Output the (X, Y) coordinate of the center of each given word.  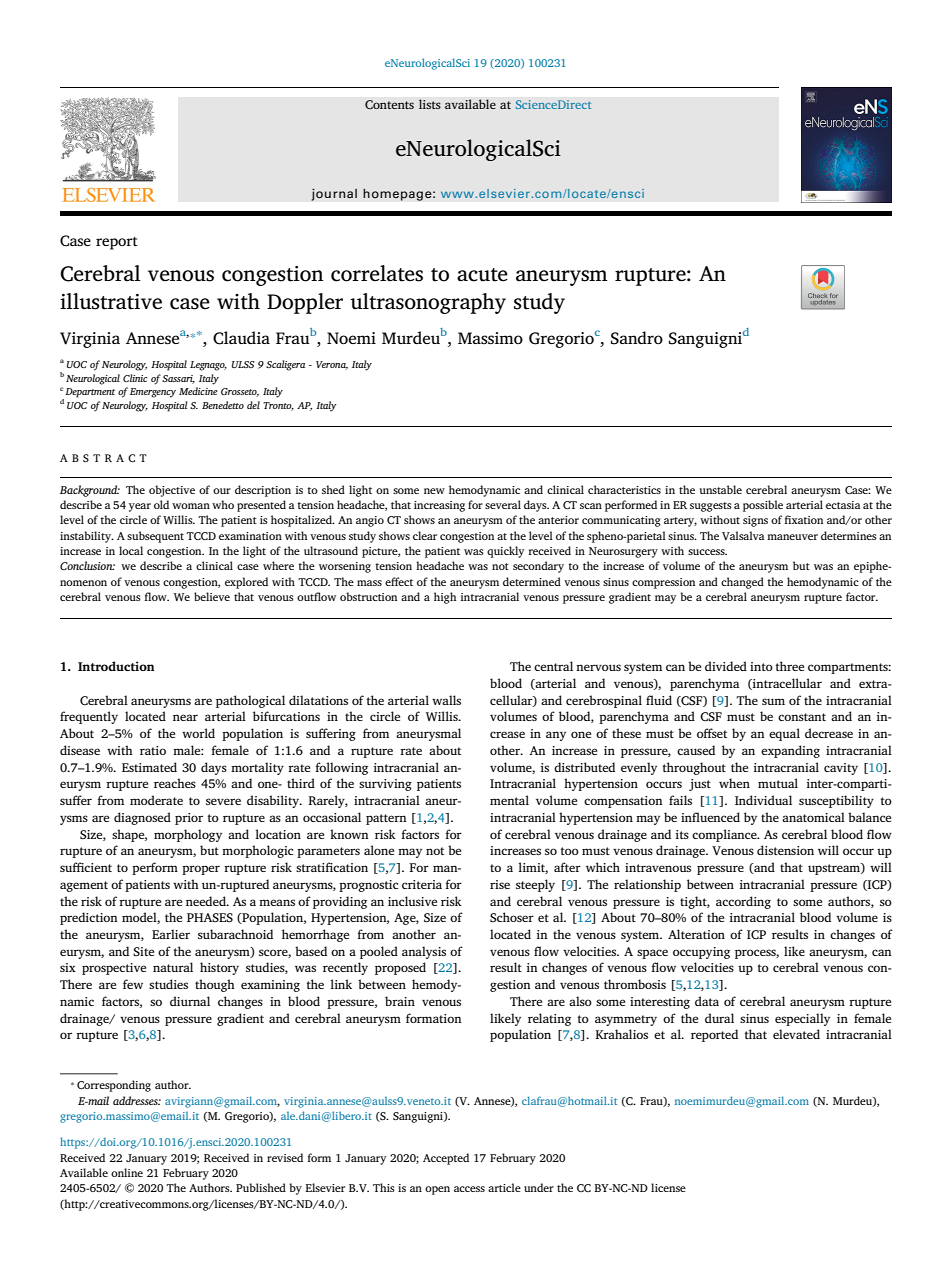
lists (430, 104)
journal (334, 194)
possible (763, 506)
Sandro (637, 338)
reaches (175, 783)
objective (172, 491)
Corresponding (114, 1086)
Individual (763, 800)
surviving (385, 785)
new (434, 491)
